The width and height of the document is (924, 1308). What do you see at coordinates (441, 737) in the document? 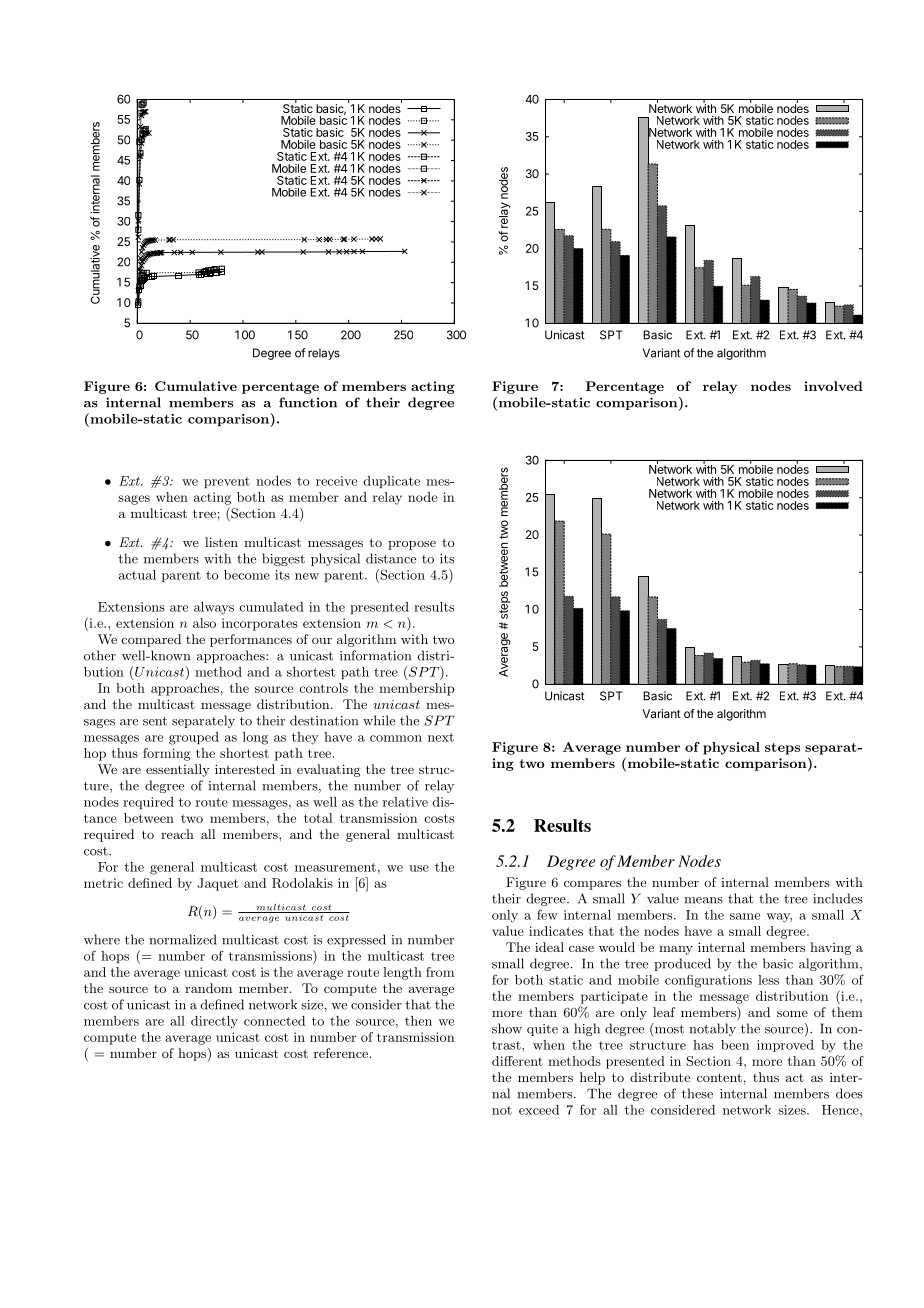
I see `next` at bounding box center [441, 737].
